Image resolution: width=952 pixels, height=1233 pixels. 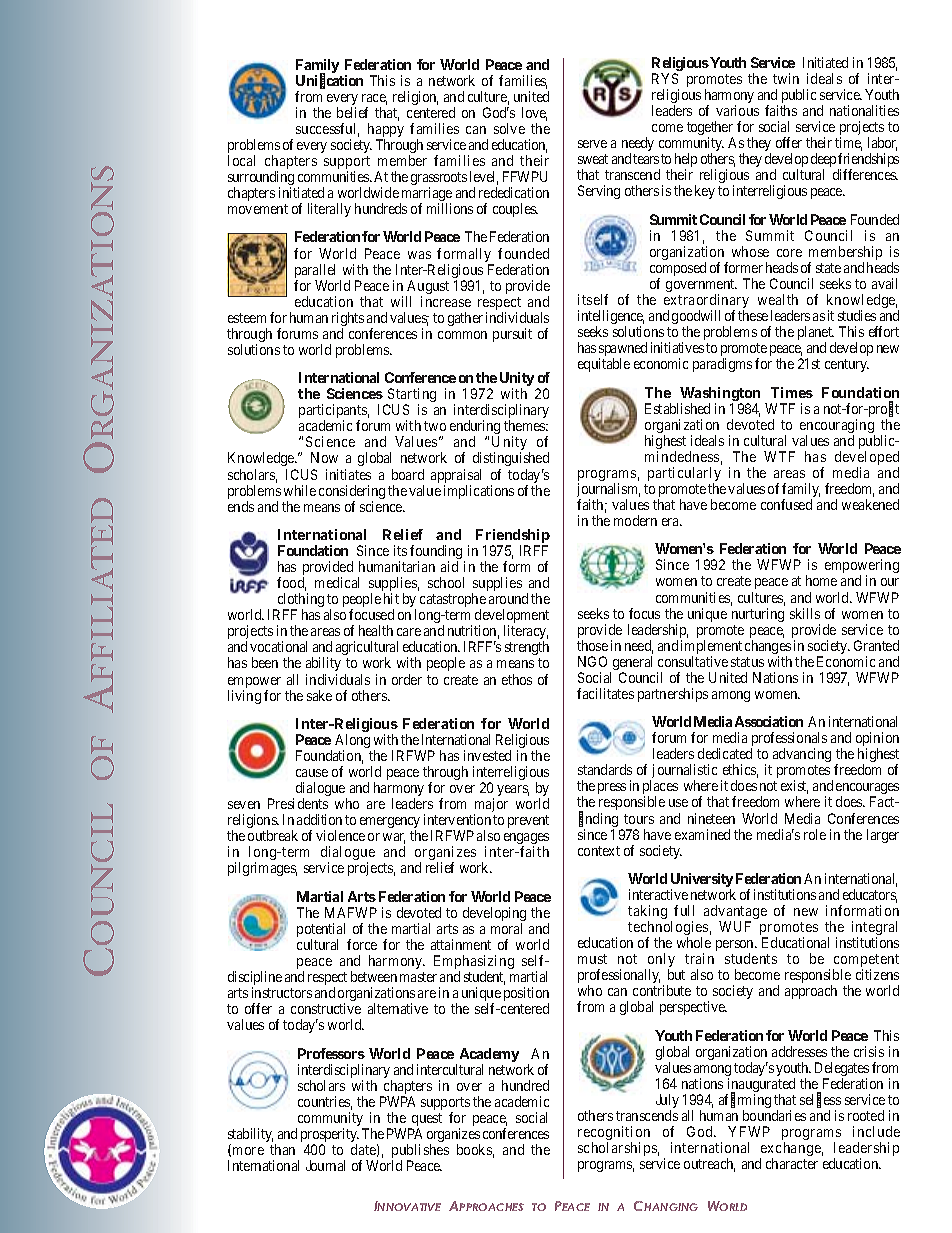 What do you see at coordinates (526, 634) in the page?
I see `literacy` at bounding box center [526, 634].
